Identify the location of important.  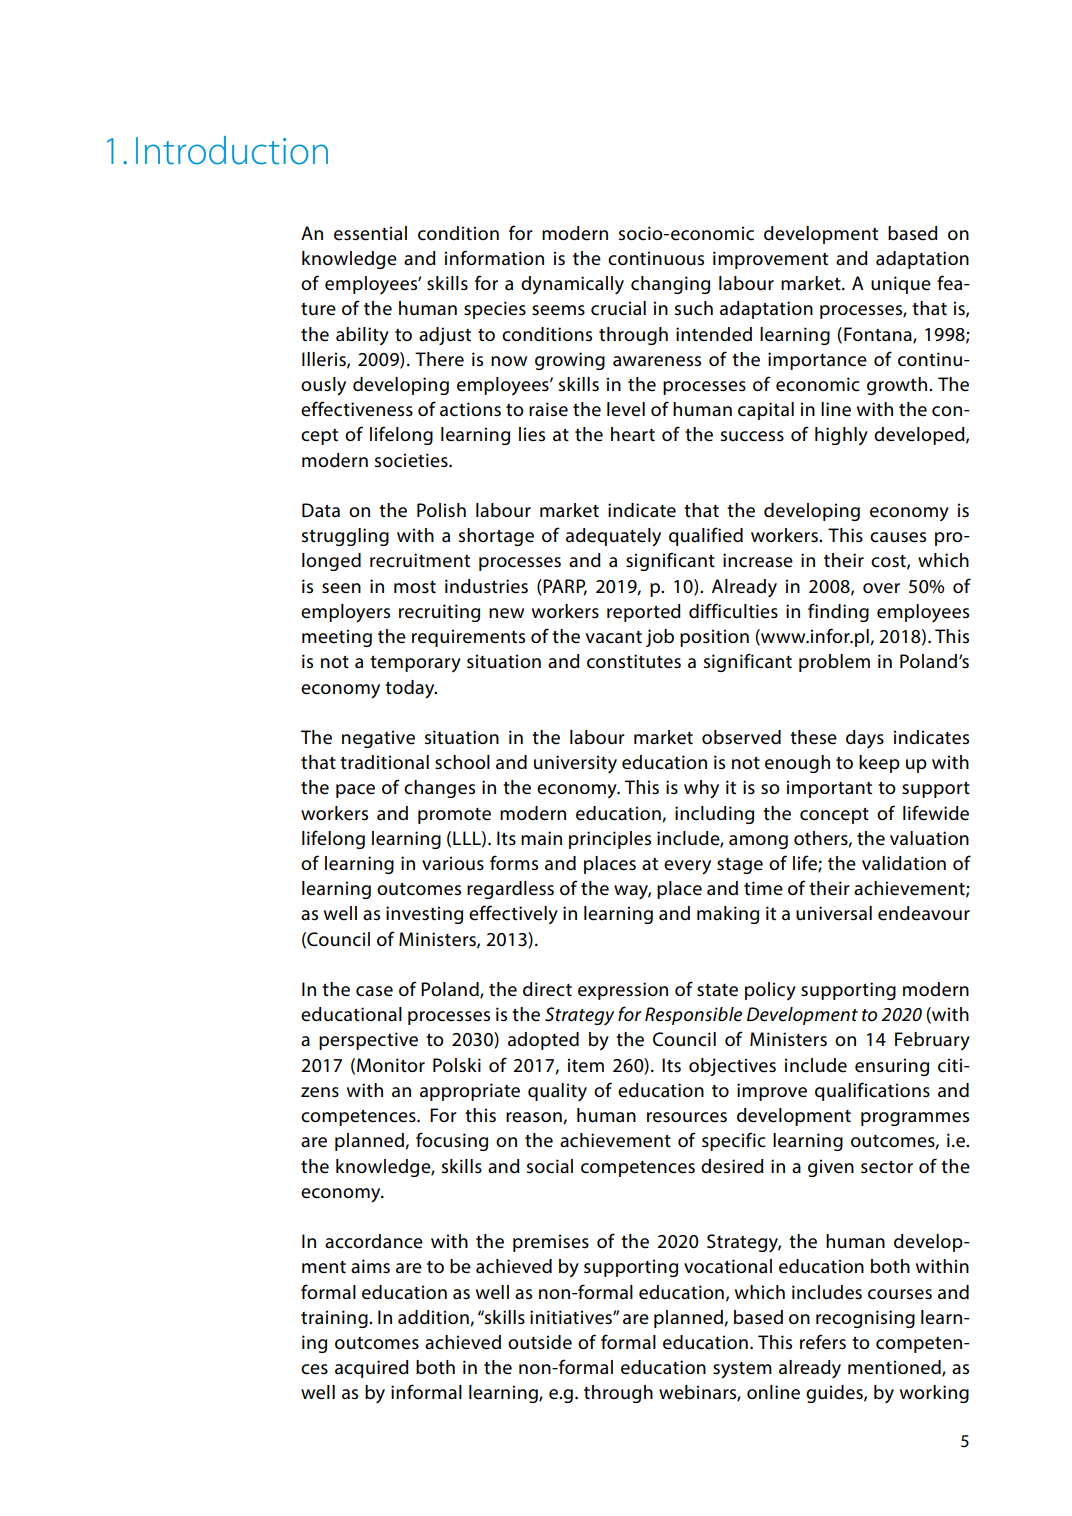
(829, 789).
